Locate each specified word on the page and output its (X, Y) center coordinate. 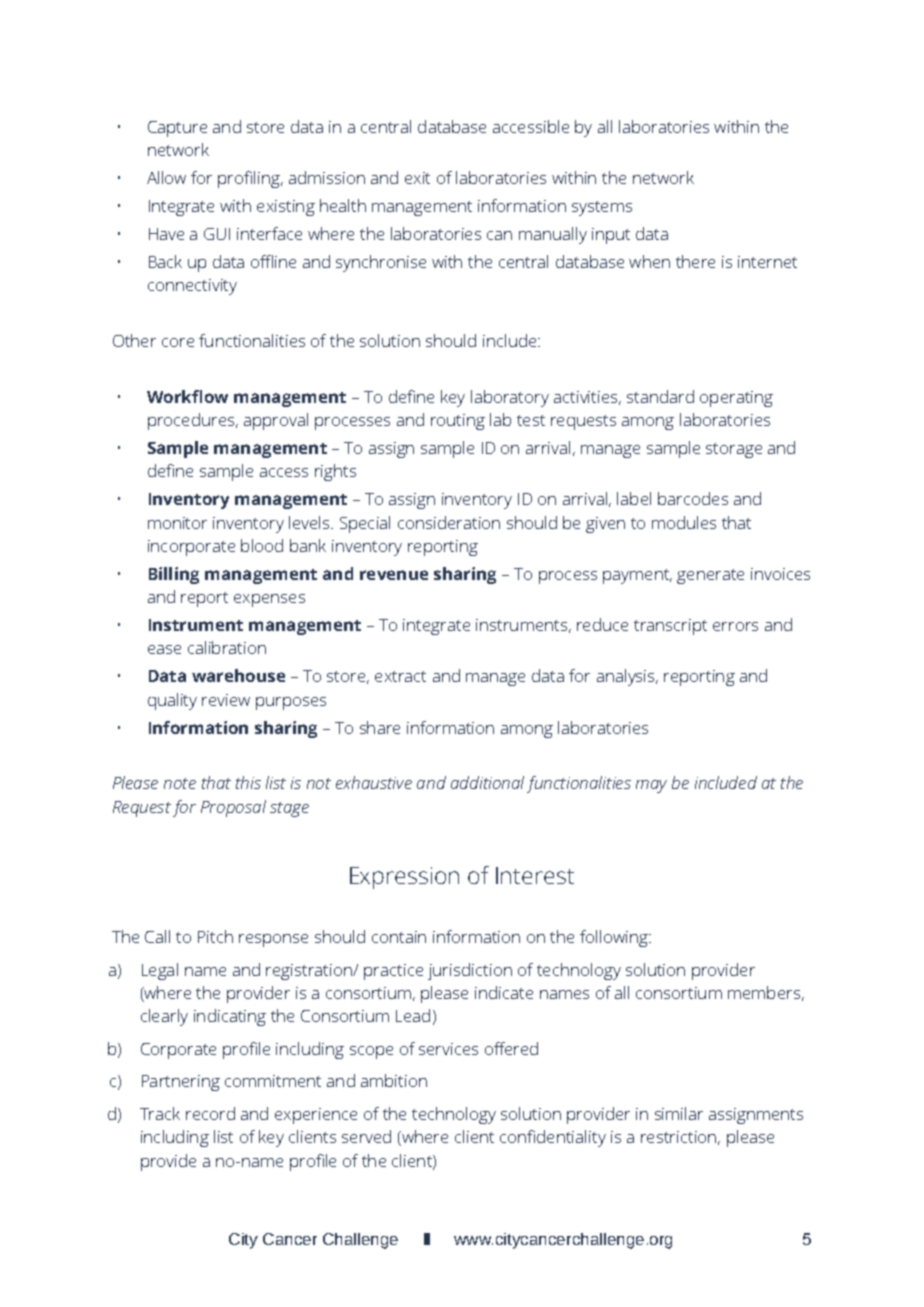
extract (400, 676)
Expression (404, 878)
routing (458, 422)
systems (602, 208)
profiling (250, 179)
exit (417, 178)
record (210, 1113)
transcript (670, 627)
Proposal (233, 808)
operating (736, 399)
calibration (227, 647)
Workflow (187, 396)
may (651, 786)
